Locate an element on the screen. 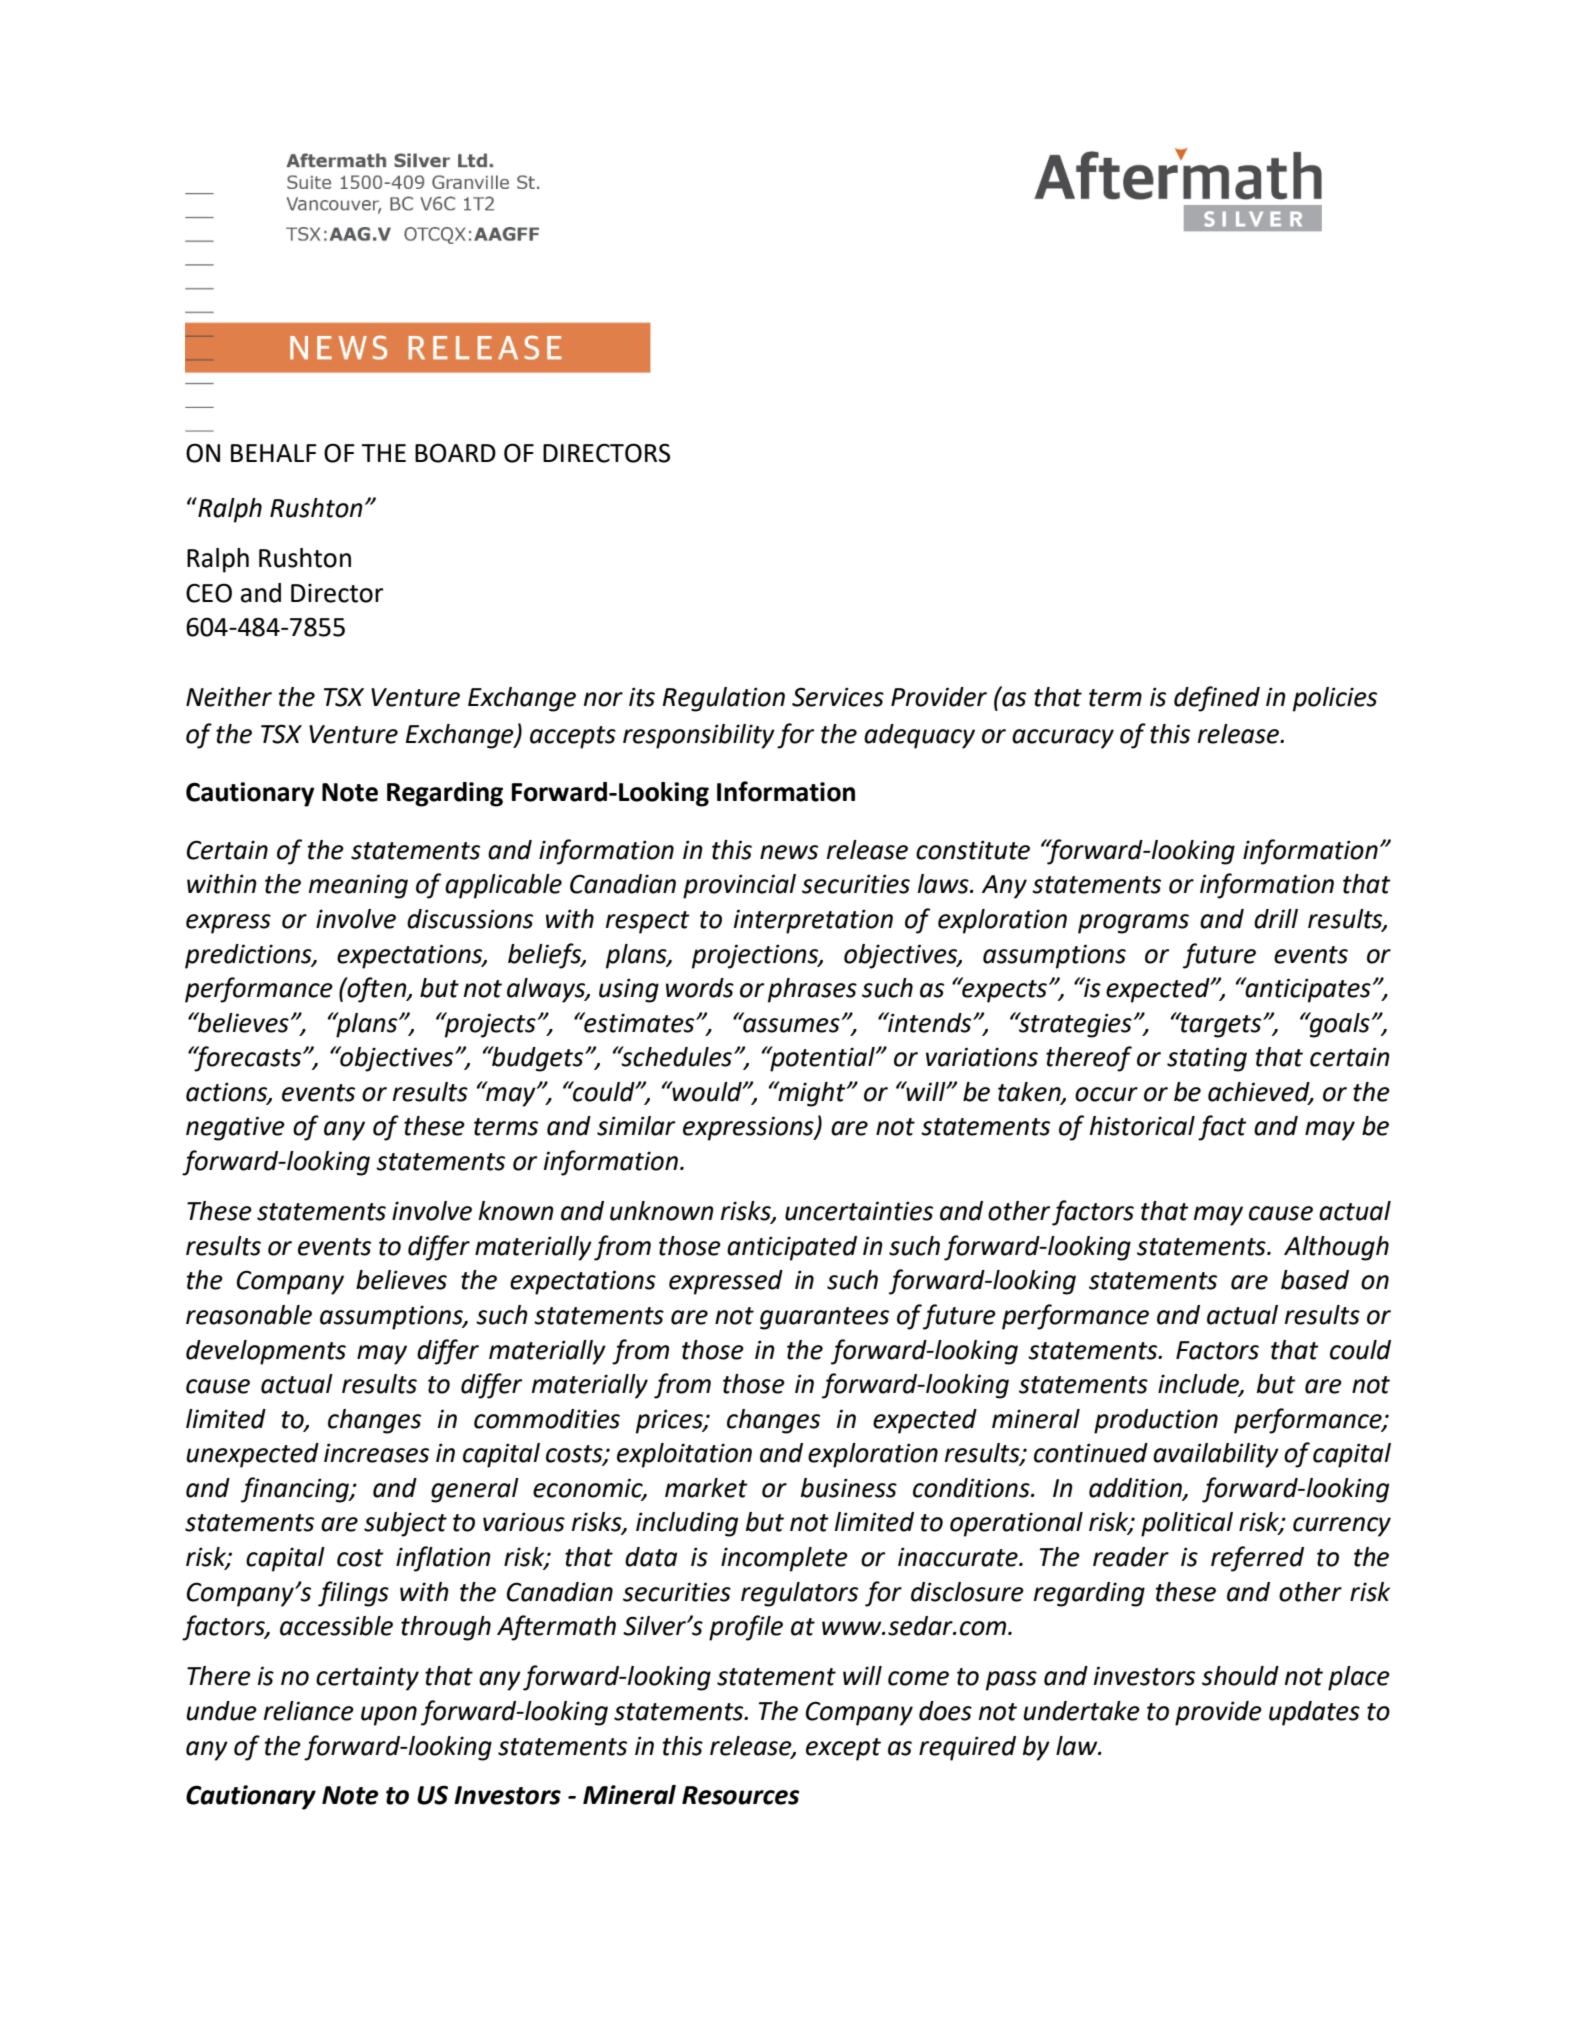 This screenshot has height=2040, width=1576. except is located at coordinates (843, 1749).
